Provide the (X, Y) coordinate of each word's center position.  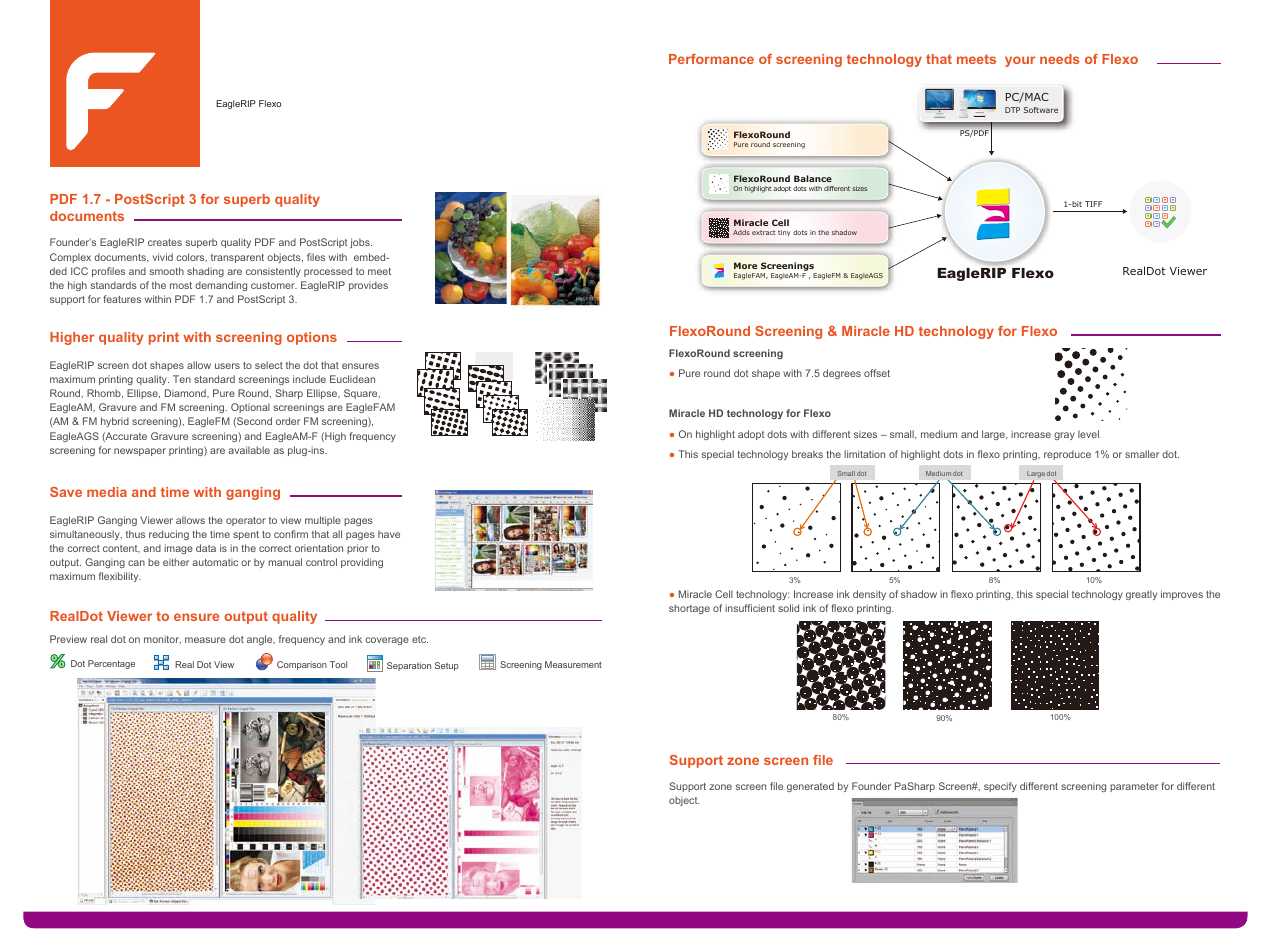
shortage (689, 609)
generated (810, 787)
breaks (807, 454)
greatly (1141, 595)
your (1020, 61)
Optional (250, 408)
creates (165, 242)
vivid (163, 257)
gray (1064, 436)
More (745, 265)
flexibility (120, 577)
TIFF (1093, 204)
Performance (711, 59)
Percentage (111, 664)
